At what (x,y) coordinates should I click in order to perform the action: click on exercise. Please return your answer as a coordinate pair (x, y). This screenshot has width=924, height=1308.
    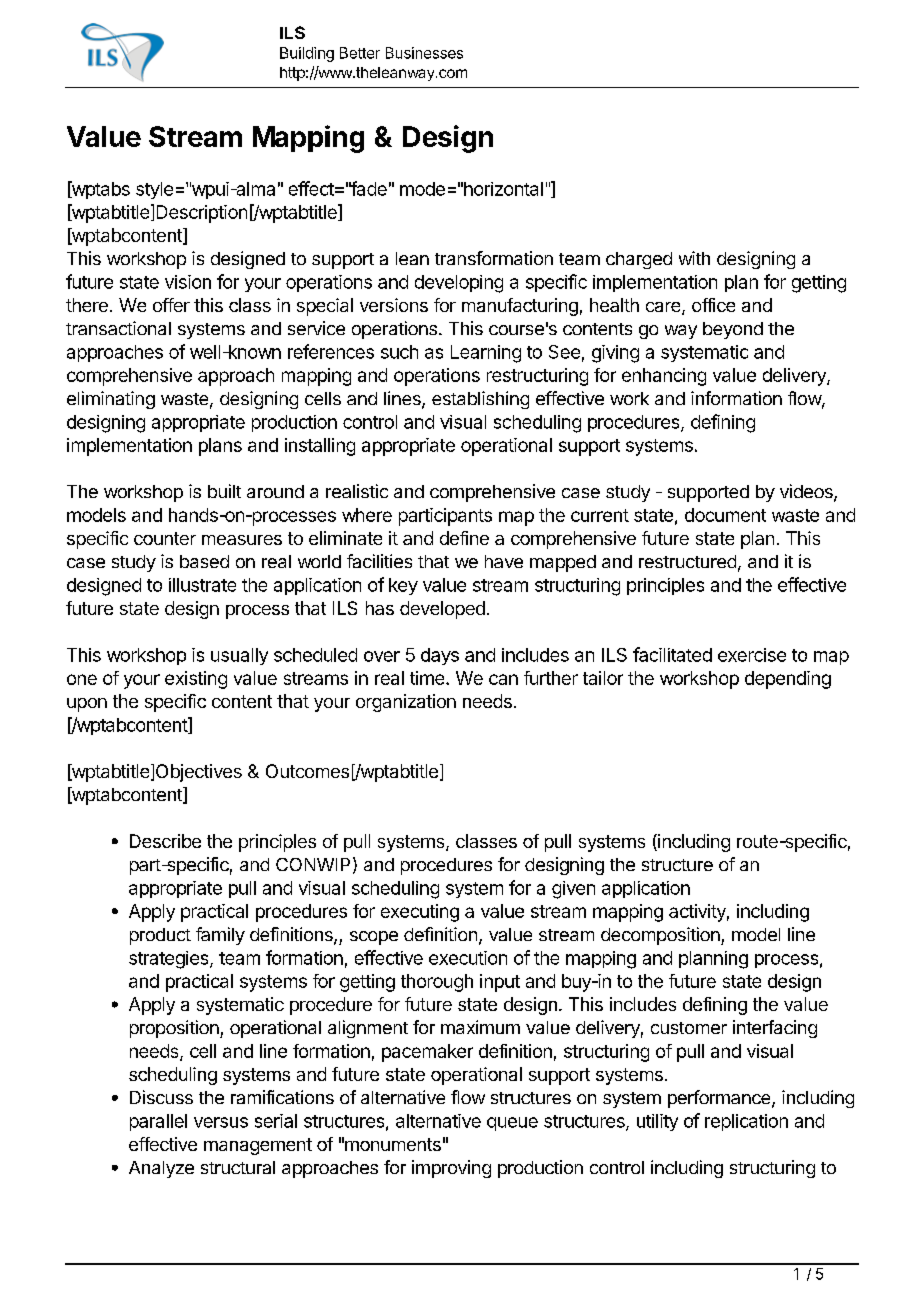
    Looking at the image, I should click on (752, 655).
